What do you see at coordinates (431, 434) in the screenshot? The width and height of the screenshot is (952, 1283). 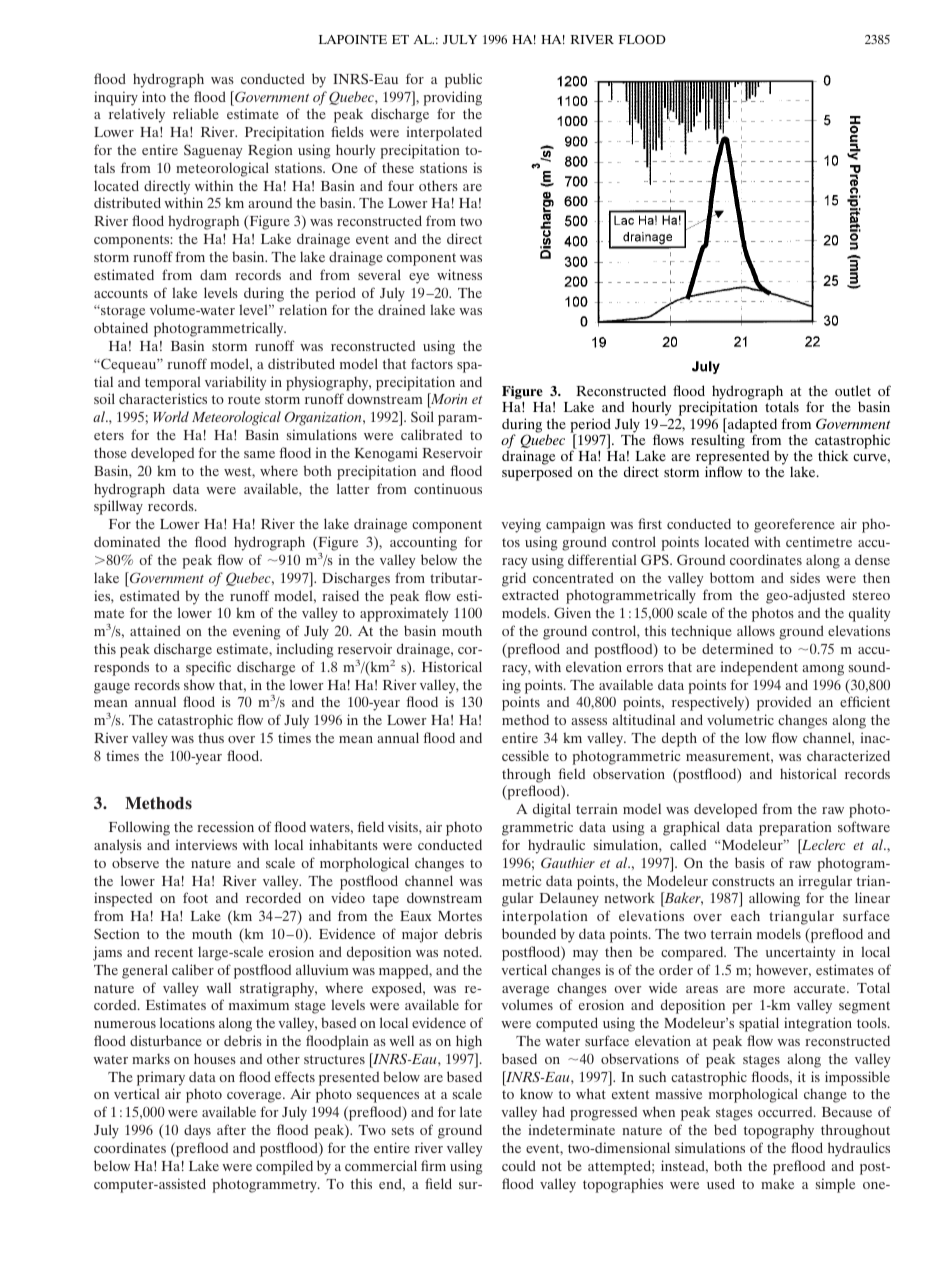 I see `calibrated` at bounding box center [431, 434].
